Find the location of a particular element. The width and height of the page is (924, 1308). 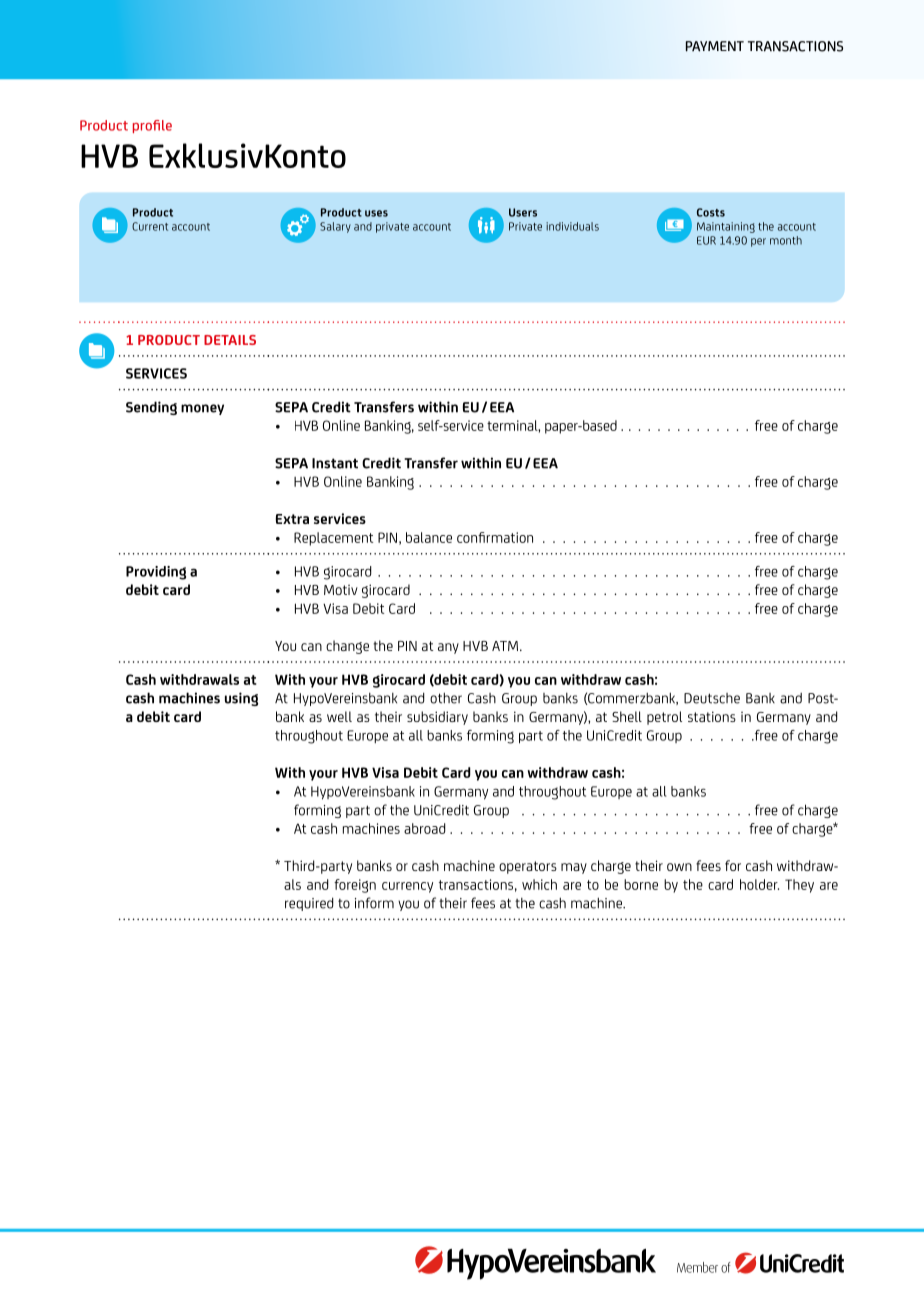

other is located at coordinates (446, 698).
